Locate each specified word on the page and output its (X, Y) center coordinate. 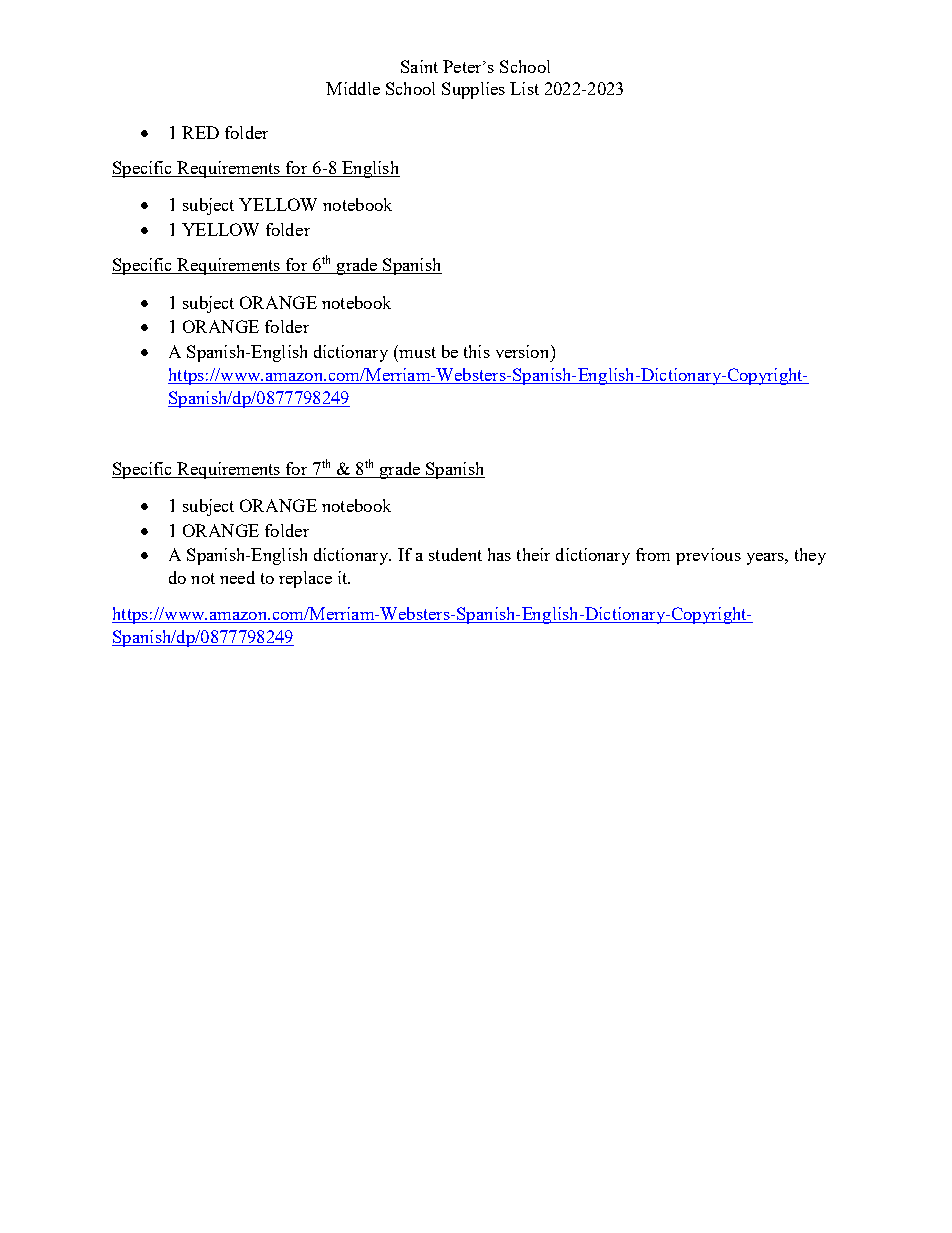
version (524, 351)
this (477, 351)
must (416, 351)
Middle (353, 88)
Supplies (473, 90)
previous (708, 556)
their (533, 554)
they (810, 556)
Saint (419, 66)
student (455, 554)
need (237, 577)
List (524, 88)
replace (305, 579)
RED (200, 132)
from (653, 554)
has (499, 554)
